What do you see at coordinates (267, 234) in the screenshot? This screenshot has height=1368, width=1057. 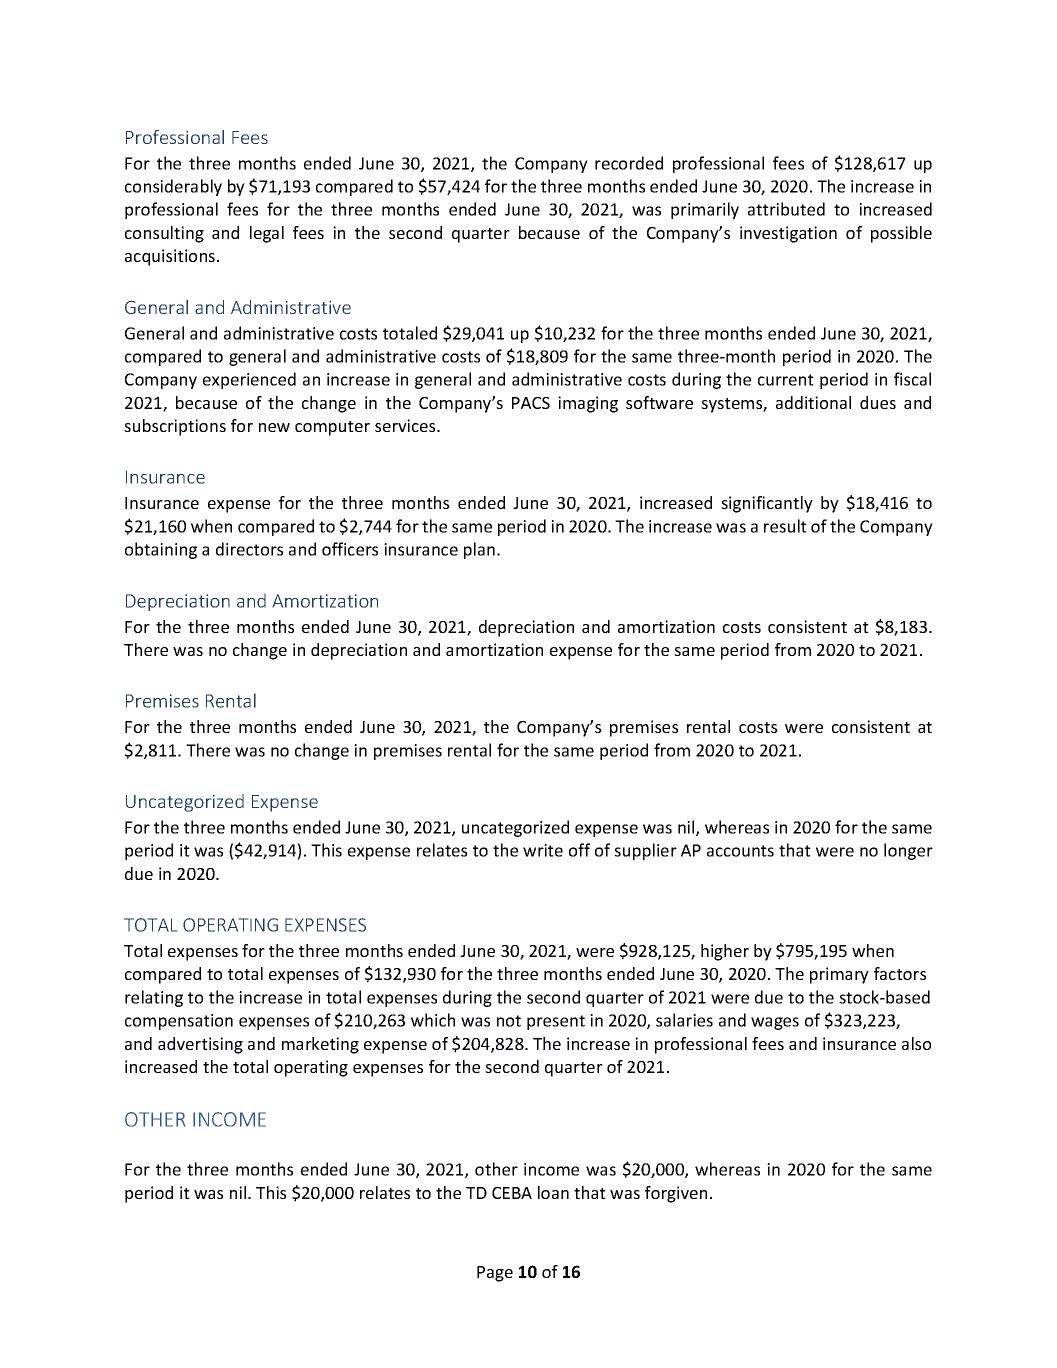 I see `legal` at bounding box center [267, 234].
